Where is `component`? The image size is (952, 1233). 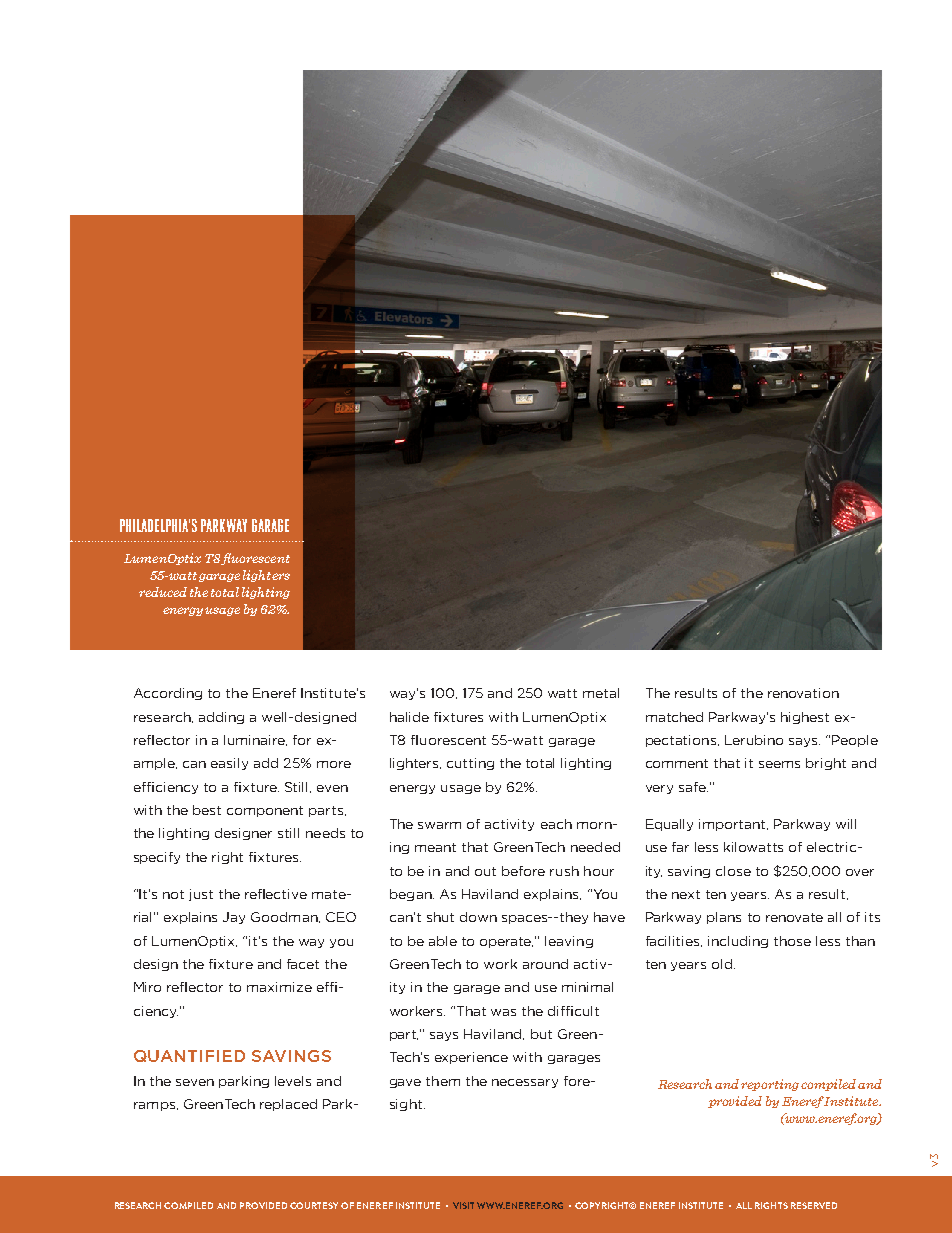
component is located at coordinates (265, 811).
